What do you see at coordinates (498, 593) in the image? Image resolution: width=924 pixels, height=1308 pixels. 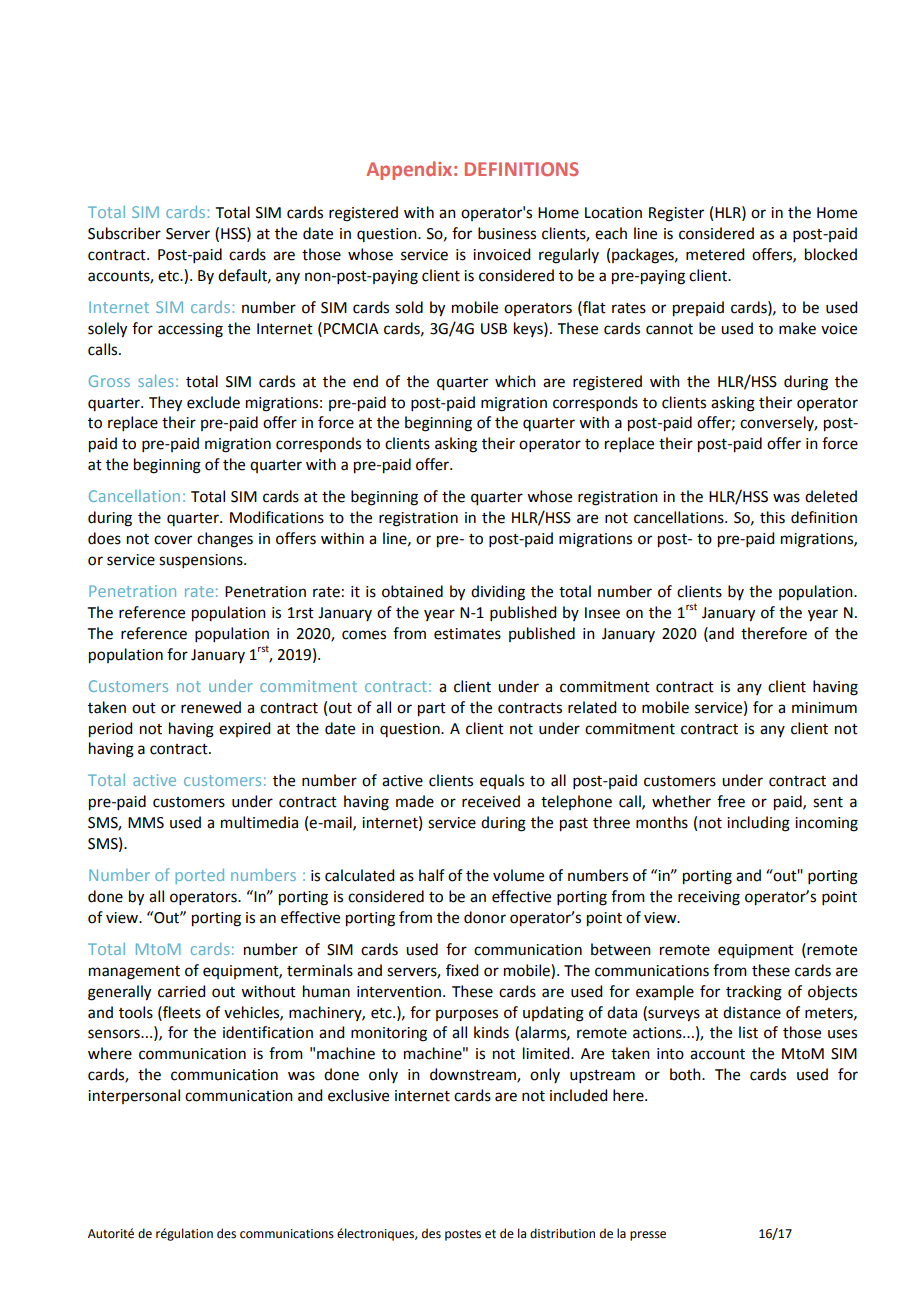 I see `dividing` at bounding box center [498, 593].
